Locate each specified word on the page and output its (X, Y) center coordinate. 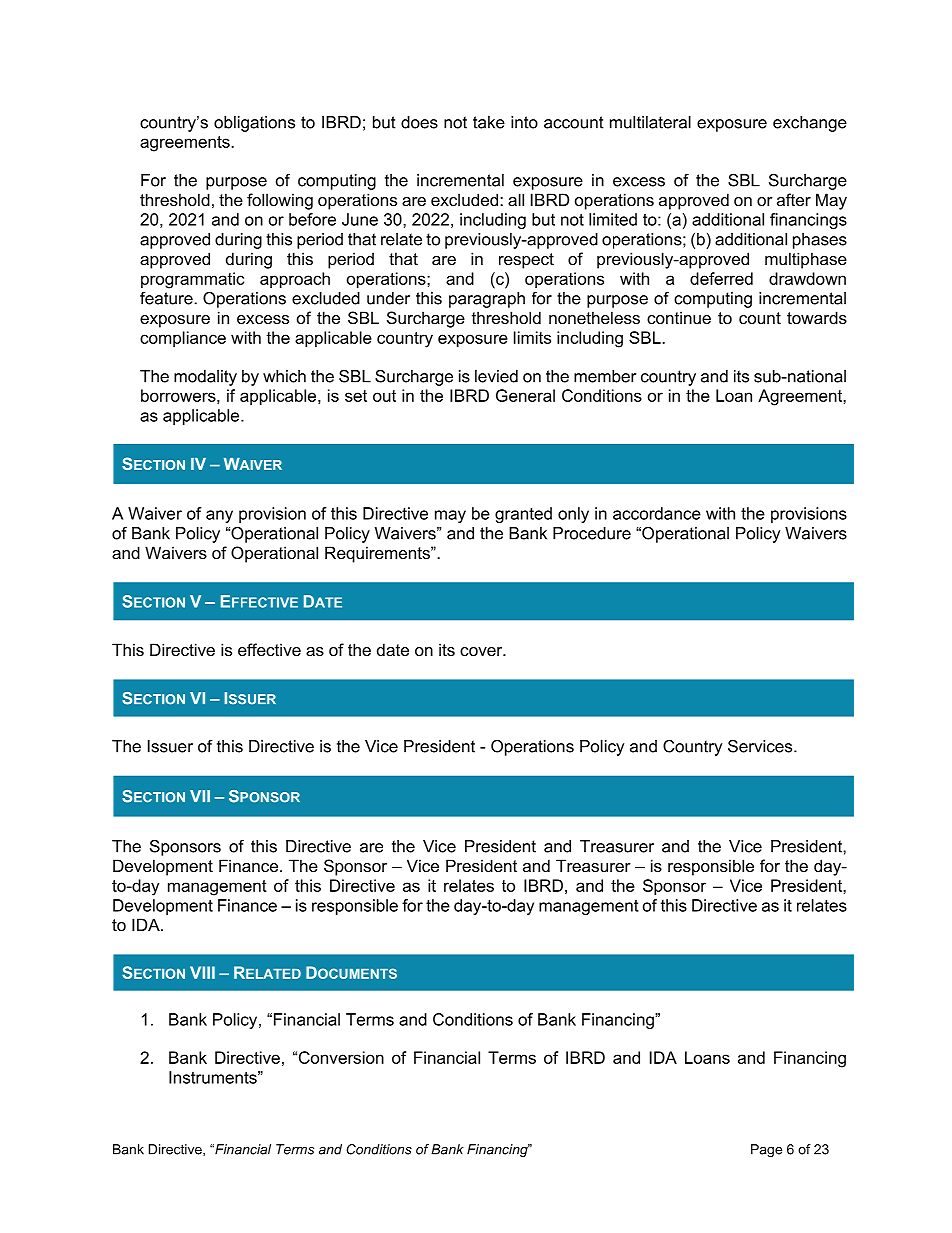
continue (679, 317)
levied (496, 376)
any (219, 516)
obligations (254, 124)
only (573, 515)
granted (523, 515)
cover (482, 651)
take (489, 122)
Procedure (592, 533)
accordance (657, 513)
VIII (202, 972)
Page (766, 1150)
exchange (810, 124)
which (284, 376)
